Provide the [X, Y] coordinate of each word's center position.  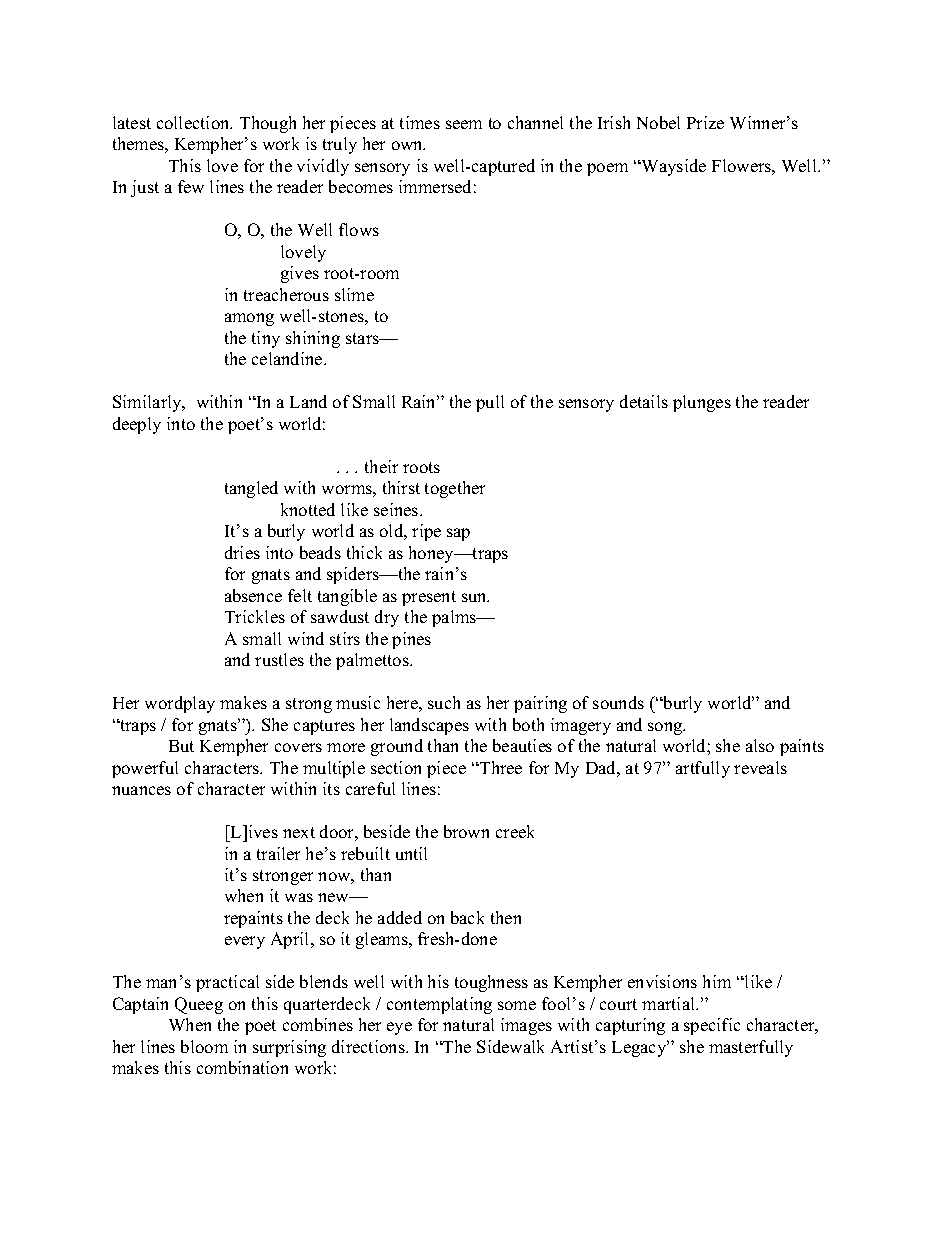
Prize [705, 122]
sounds [618, 702]
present [429, 598]
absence [253, 595]
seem [464, 124]
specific [712, 1026]
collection [194, 122]
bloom [204, 1046]
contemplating [439, 1005]
